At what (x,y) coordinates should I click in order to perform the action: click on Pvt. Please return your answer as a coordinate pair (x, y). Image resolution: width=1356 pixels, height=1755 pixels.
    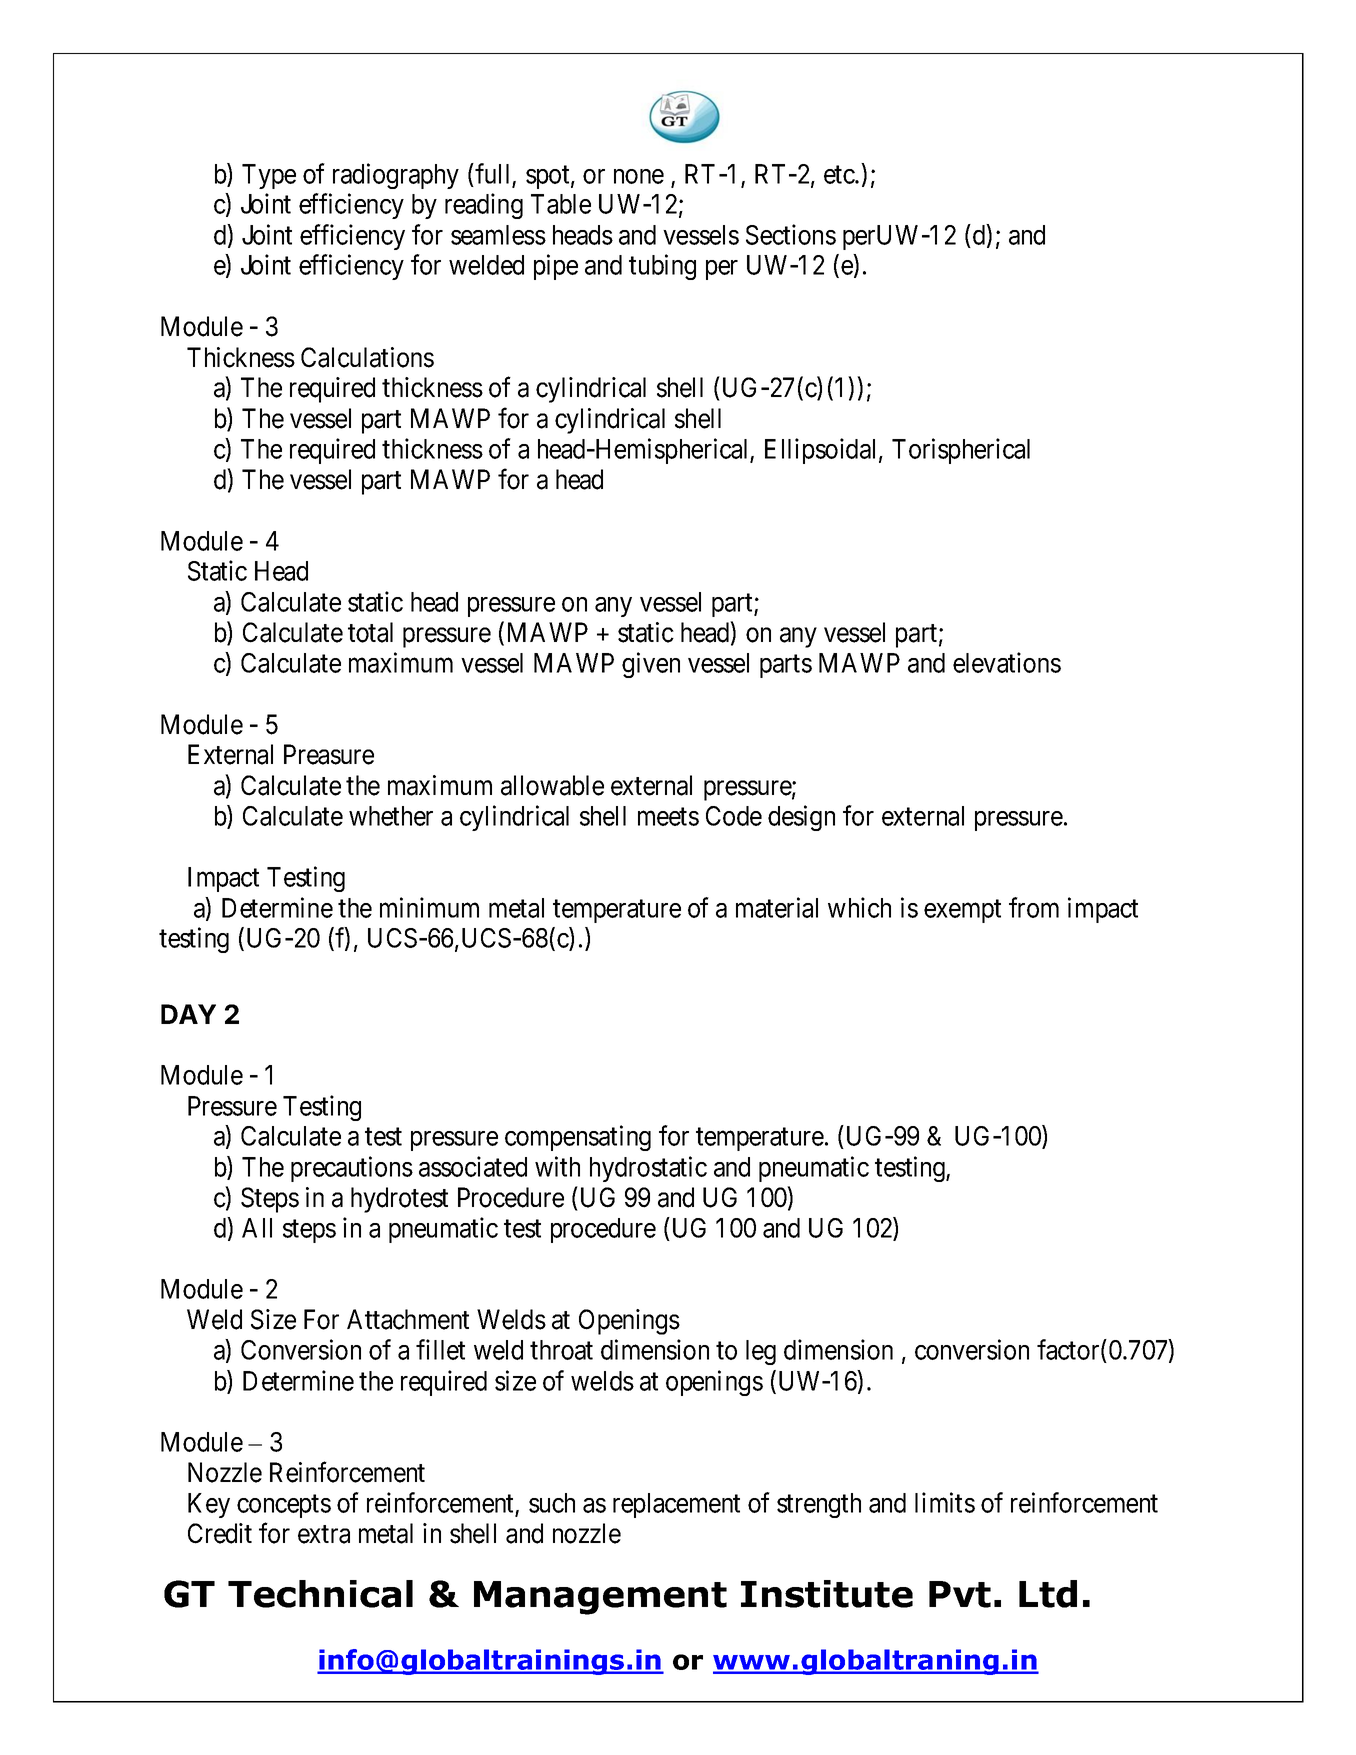
    Looking at the image, I should click on (960, 1594).
